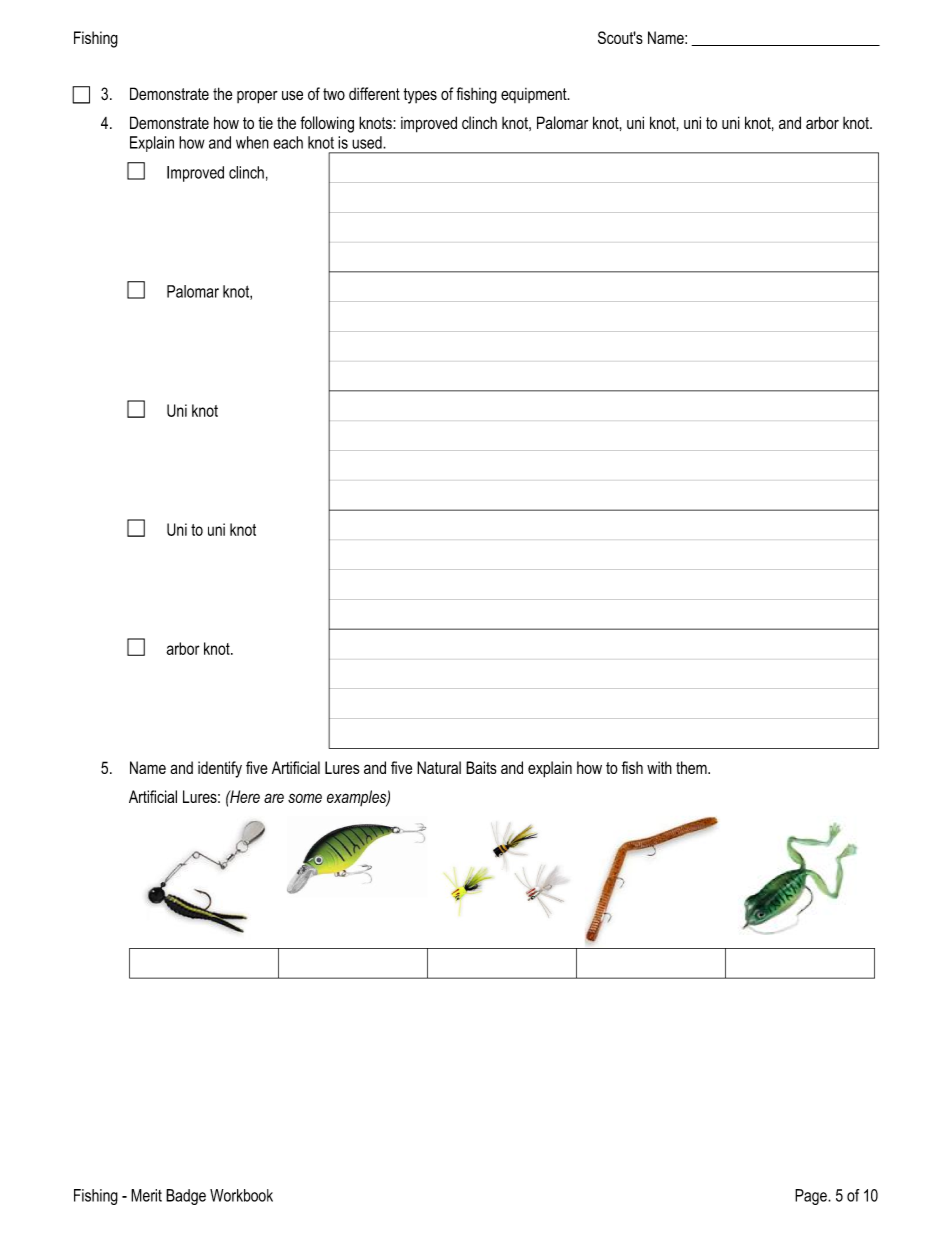 The image size is (952, 1233). What do you see at coordinates (481, 767) in the screenshot?
I see `Baits` at bounding box center [481, 767].
